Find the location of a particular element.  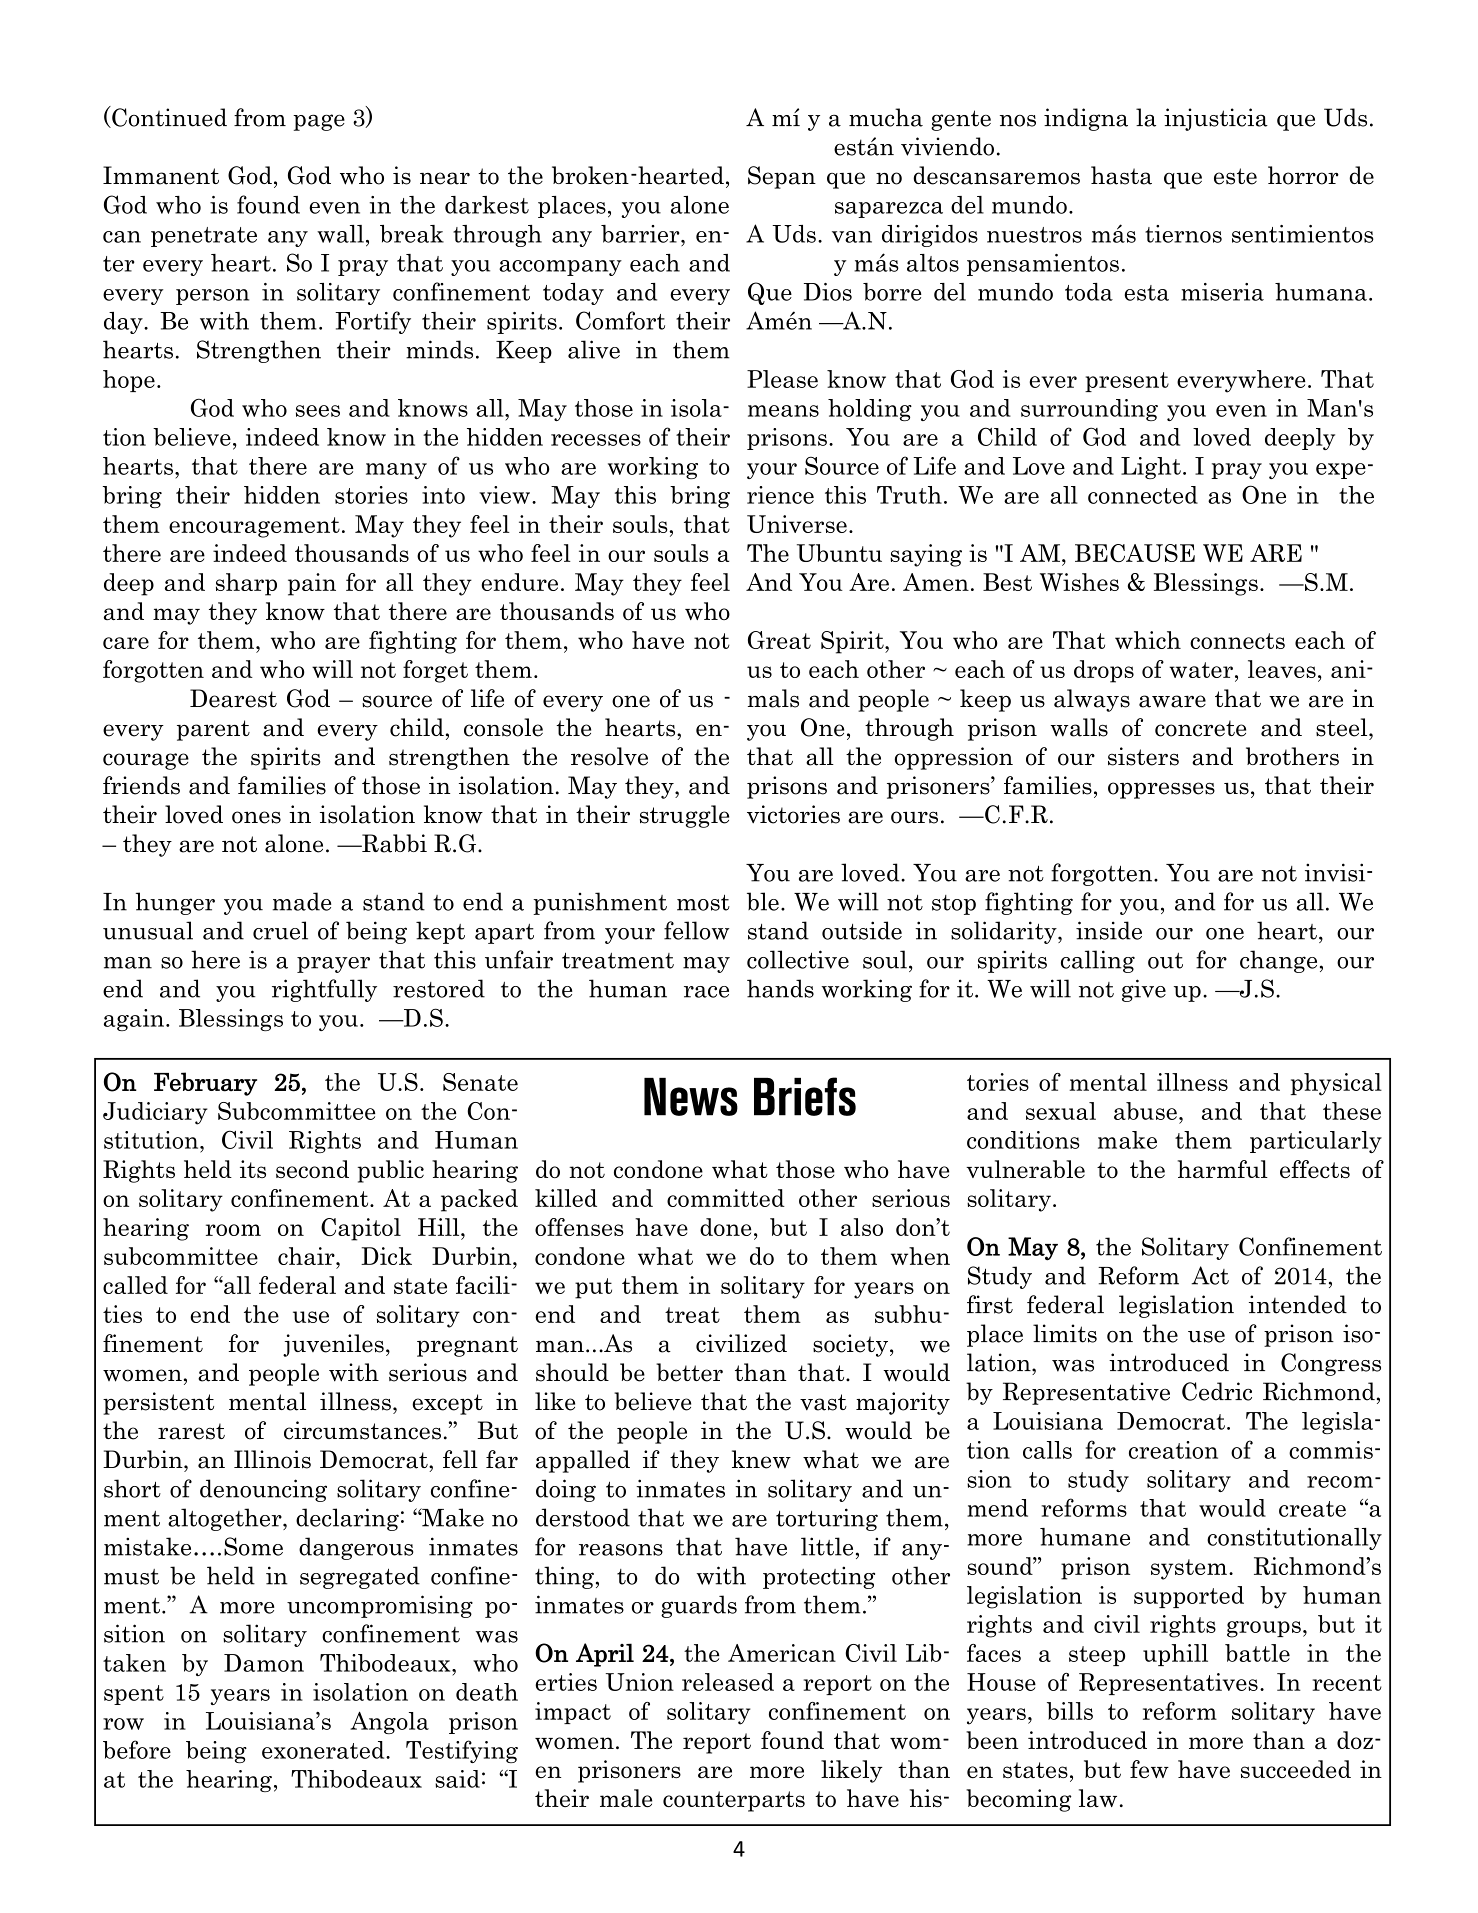

aware is located at coordinates (1172, 701).
